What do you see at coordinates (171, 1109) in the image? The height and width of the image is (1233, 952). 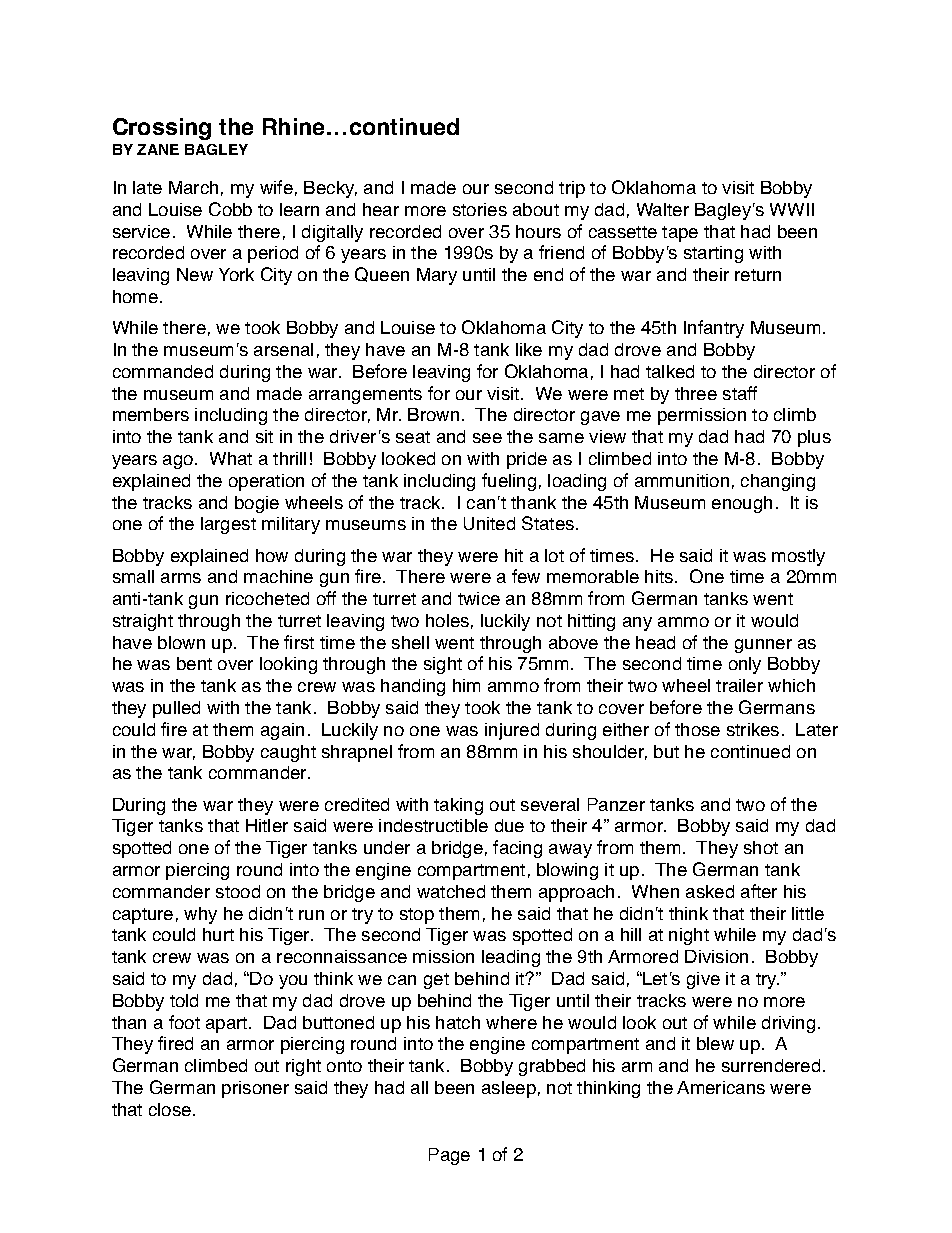 I see `close` at bounding box center [171, 1109].
